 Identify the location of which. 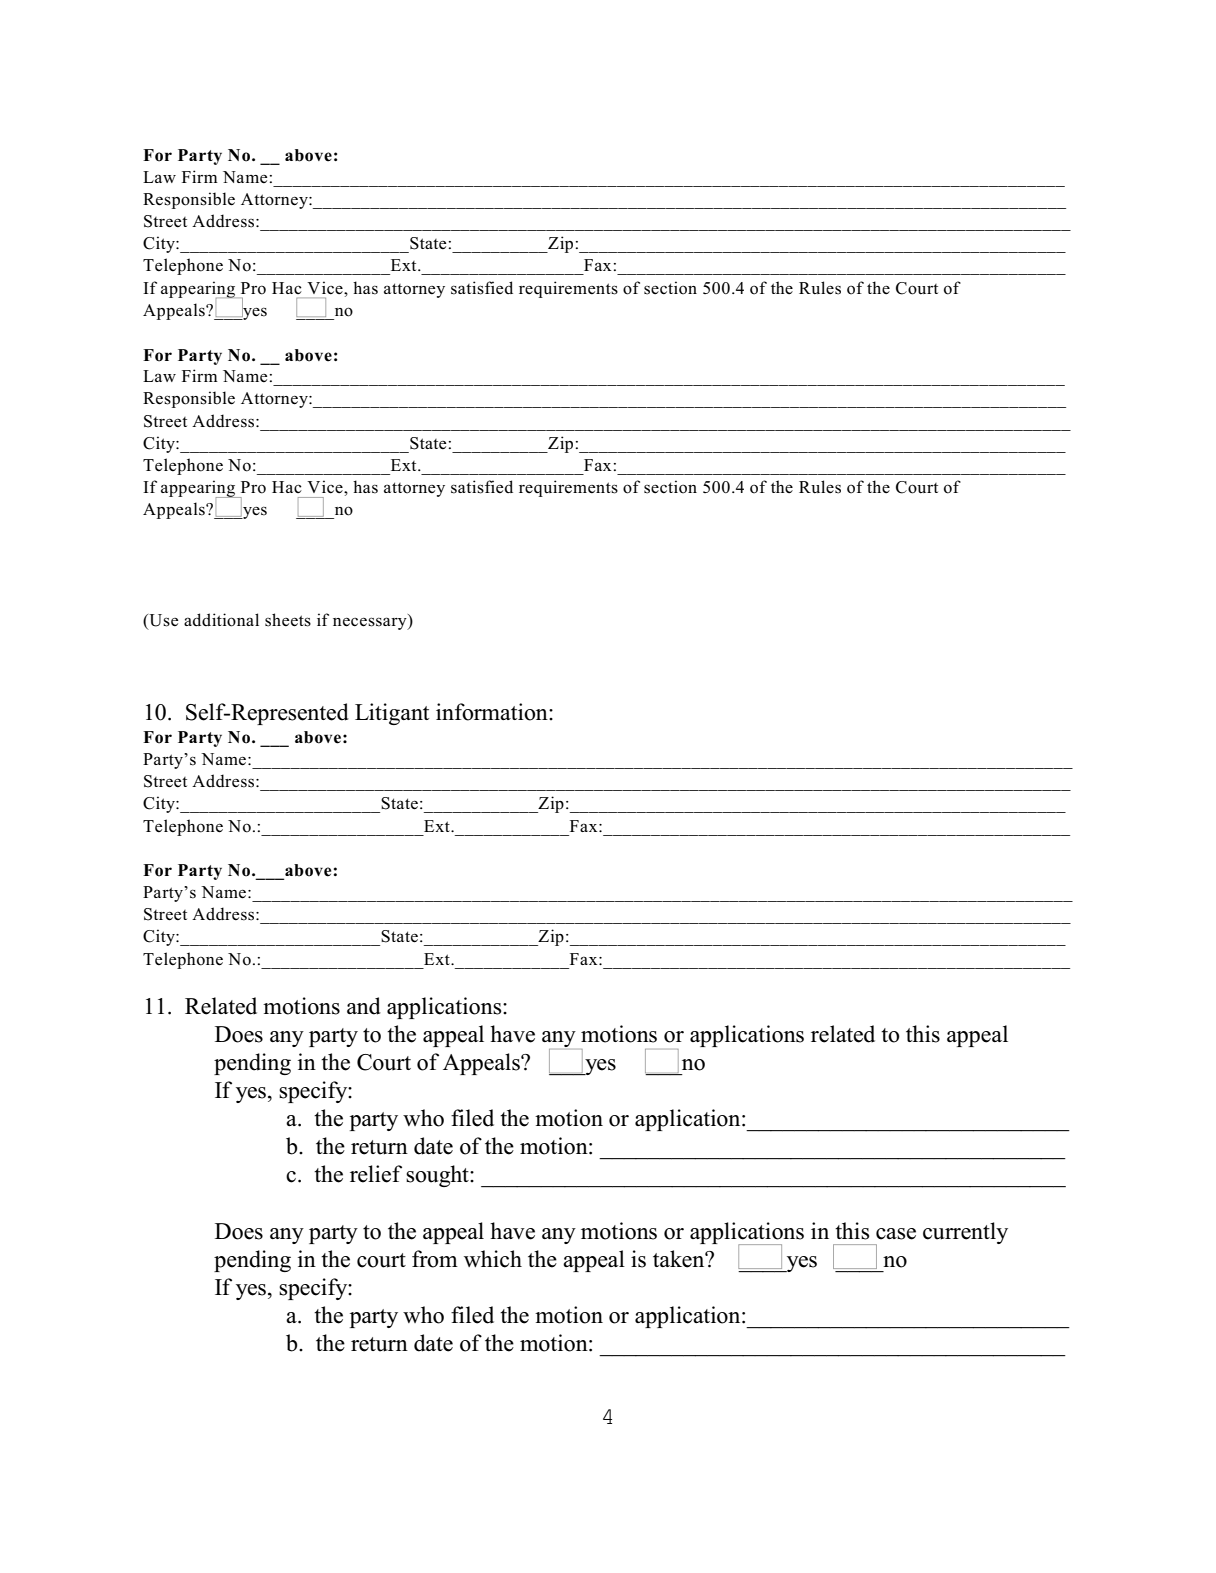
(493, 1259).
